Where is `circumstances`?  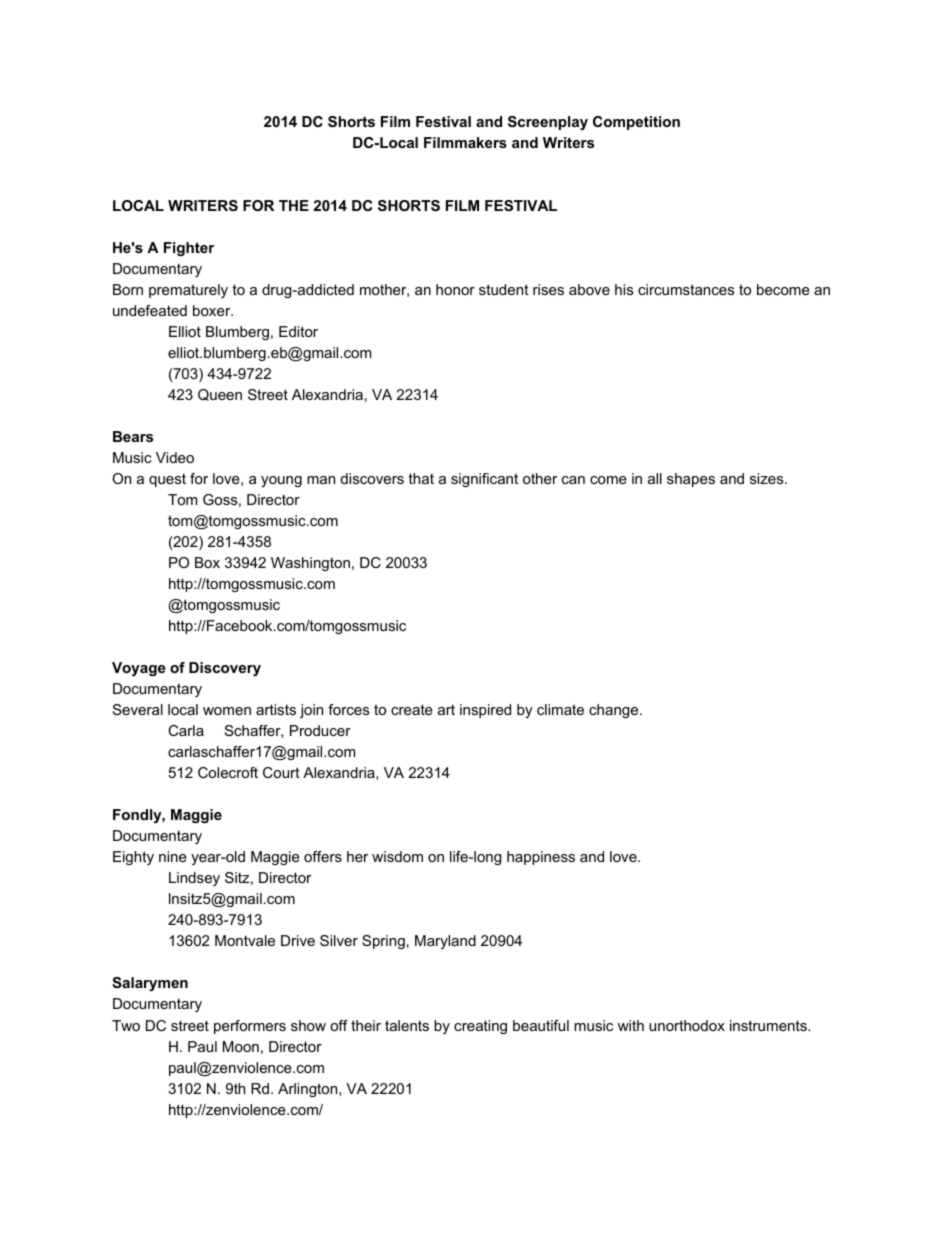
circumstances is located at coordinates (686, 289).
